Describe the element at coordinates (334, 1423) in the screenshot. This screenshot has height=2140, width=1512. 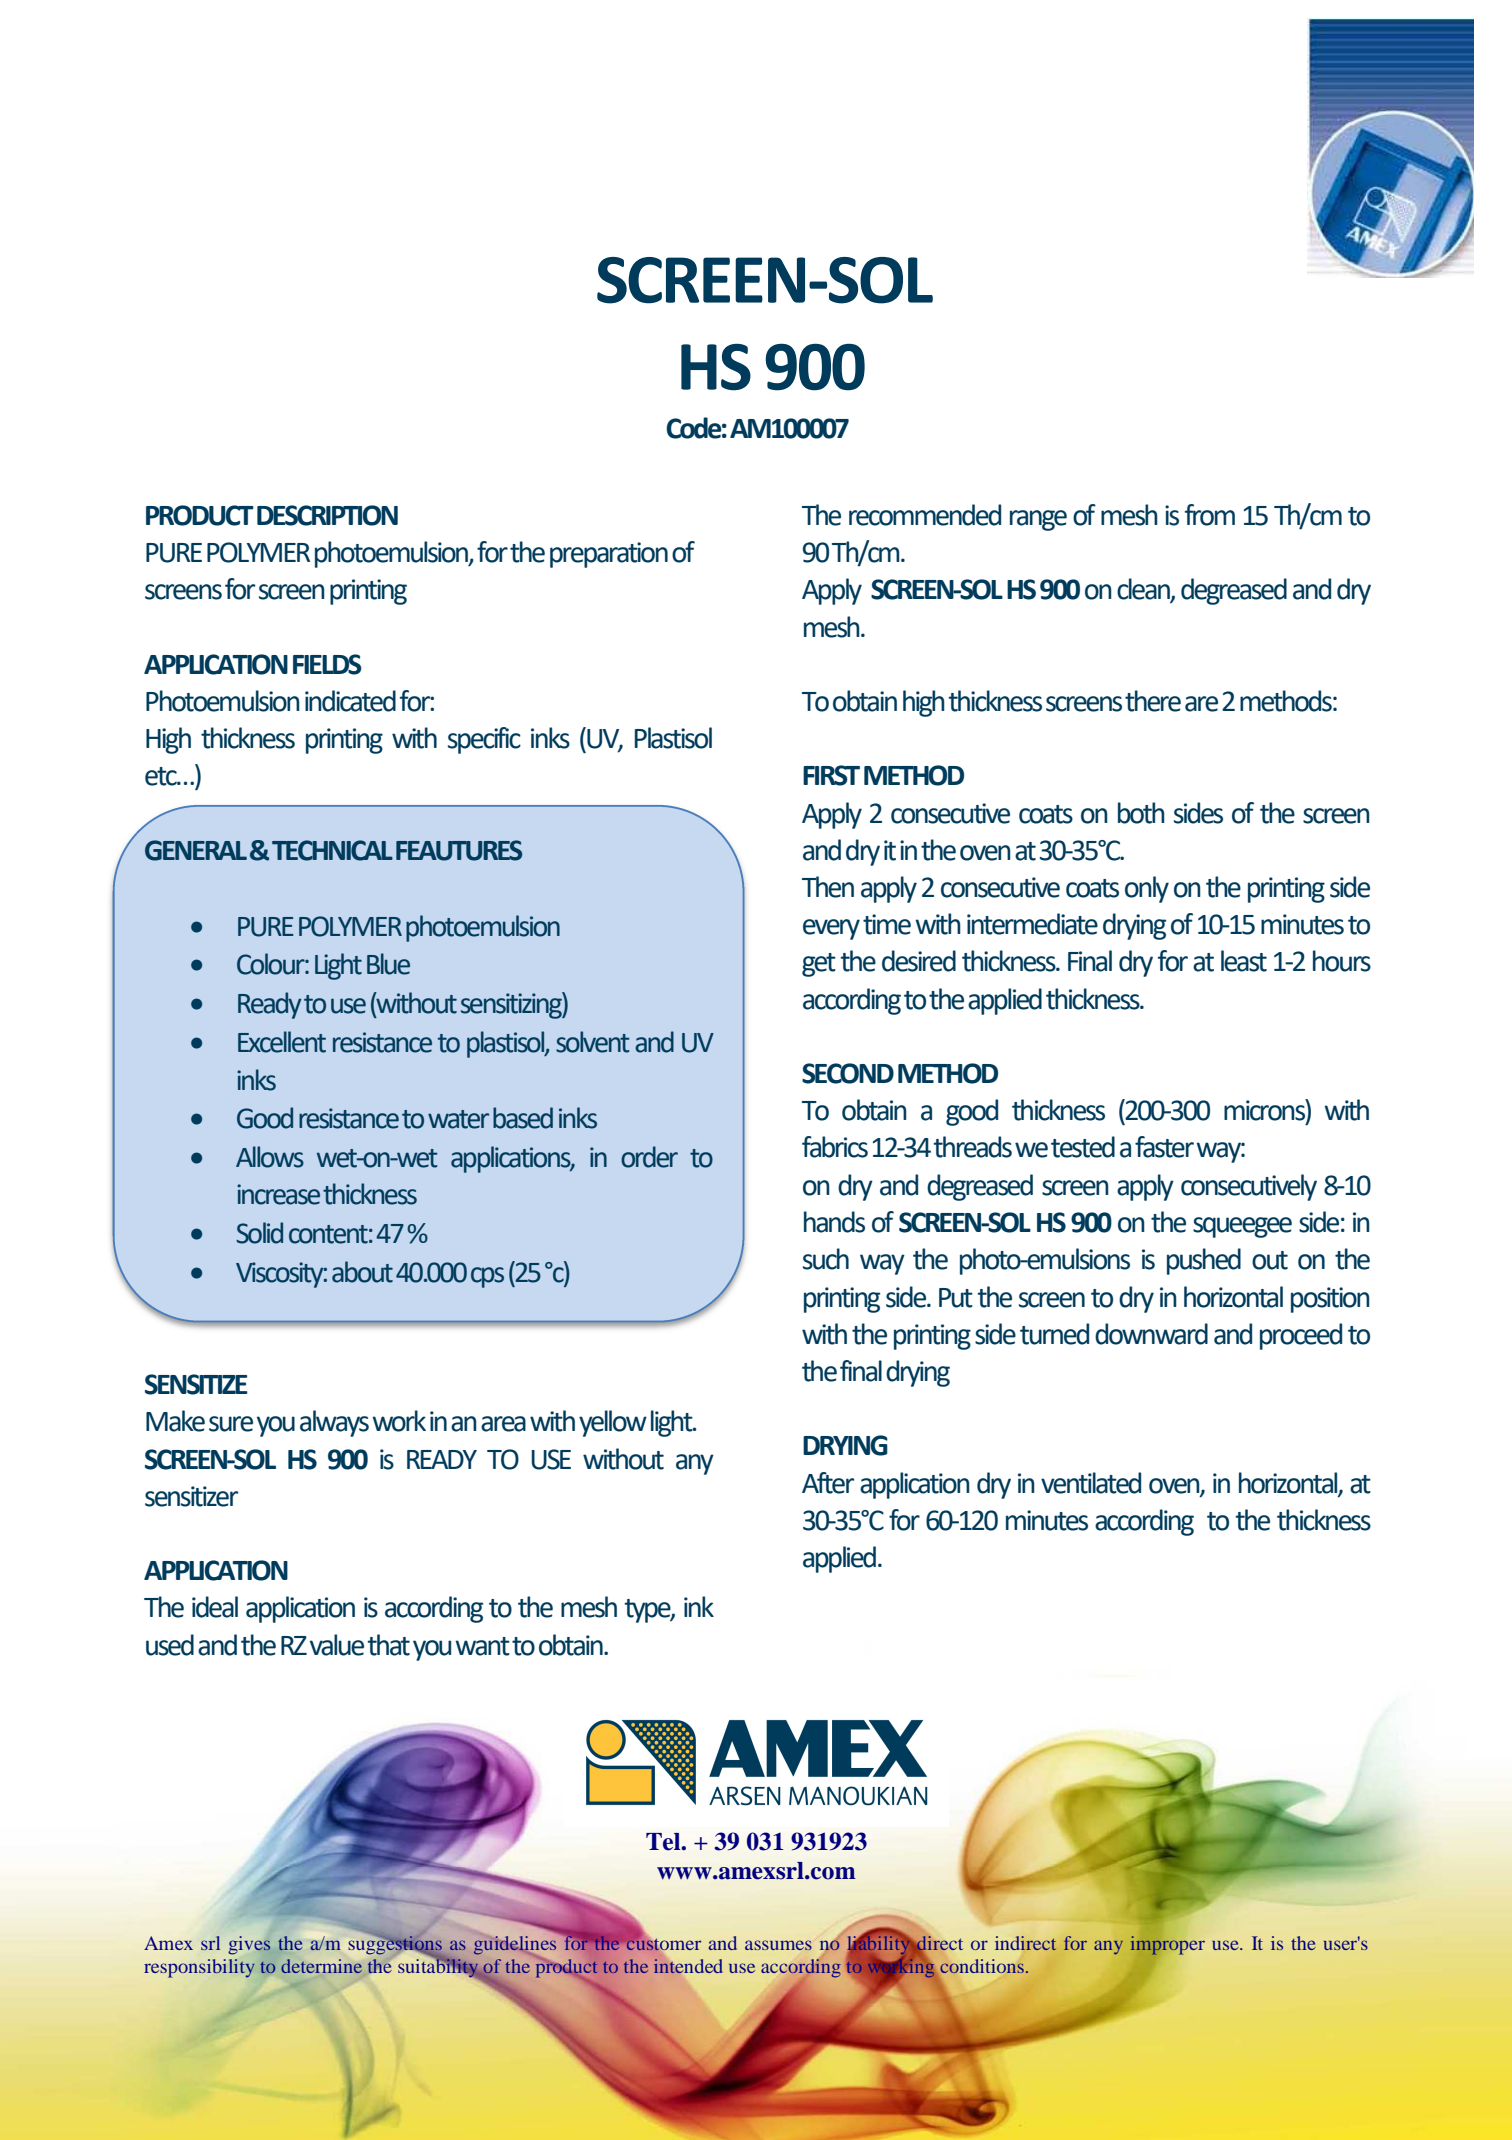
I see `always` at that location.
